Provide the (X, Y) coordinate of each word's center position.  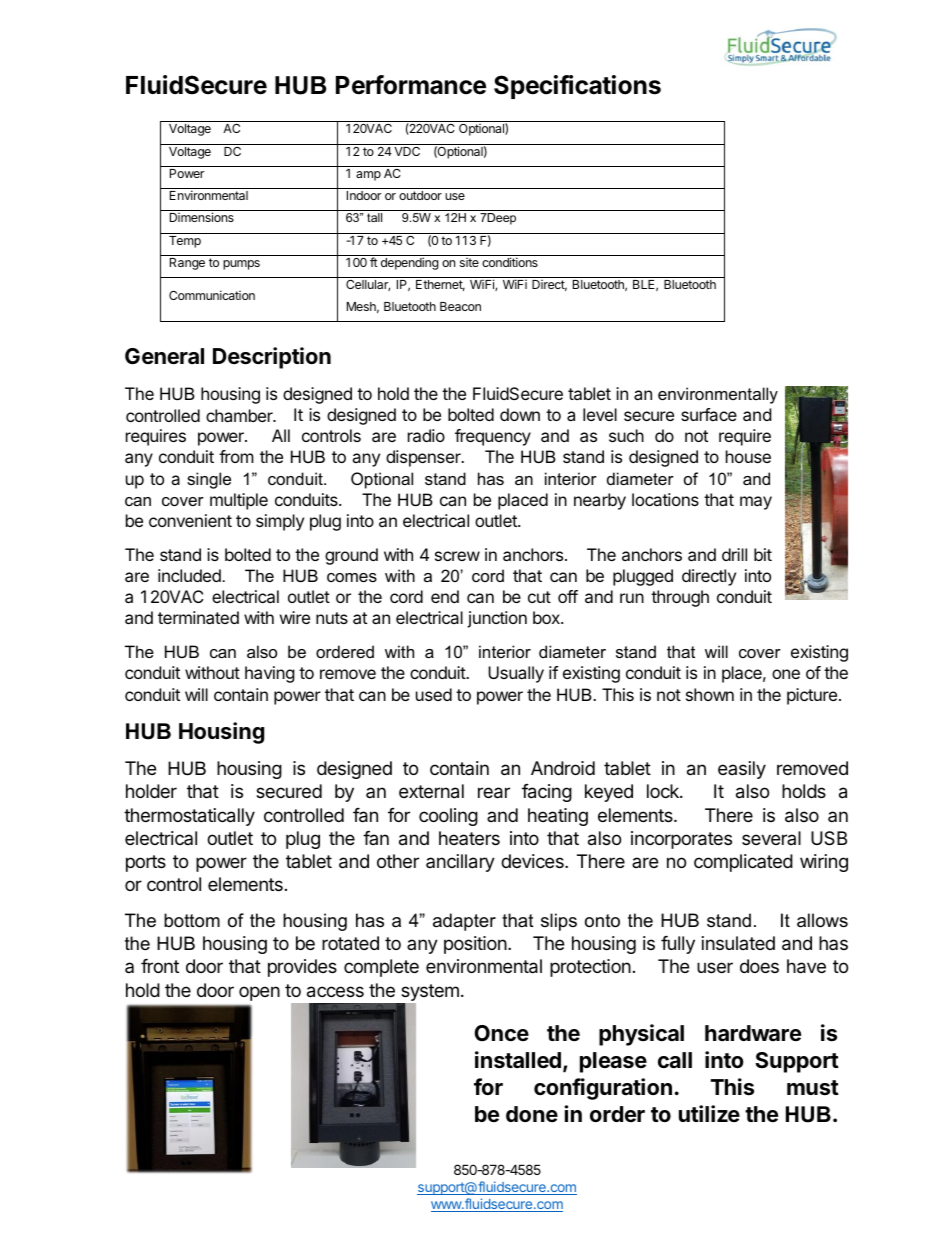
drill (734, 554)
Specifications (577, 87)
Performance (411, 85)
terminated (198, 617)
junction (497, 619)
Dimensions (202, 217)
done (532, 1114)
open (259, 993)
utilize (709, 1113)
